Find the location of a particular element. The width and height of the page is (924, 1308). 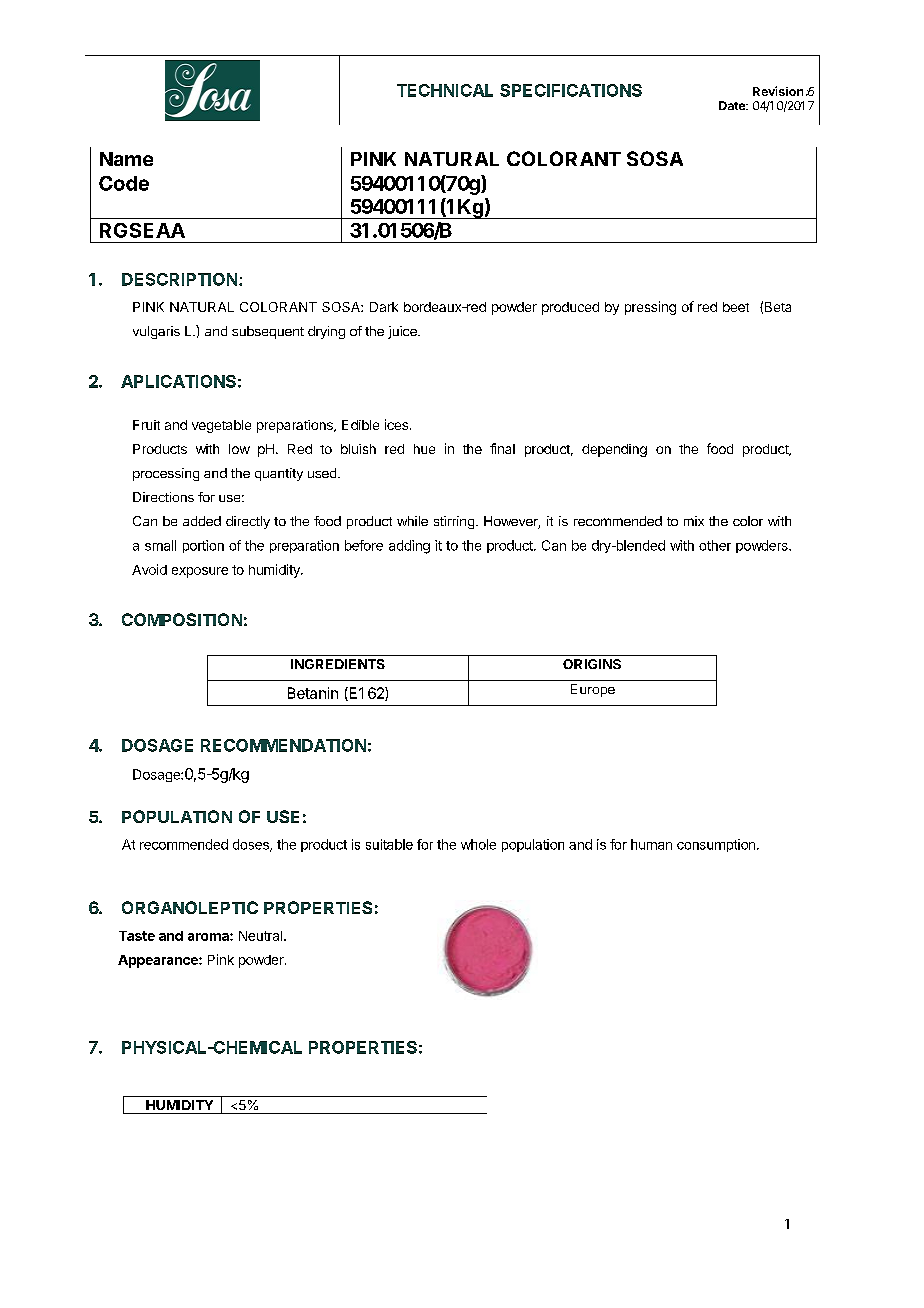

mix is located at coordinates (694, 521).
